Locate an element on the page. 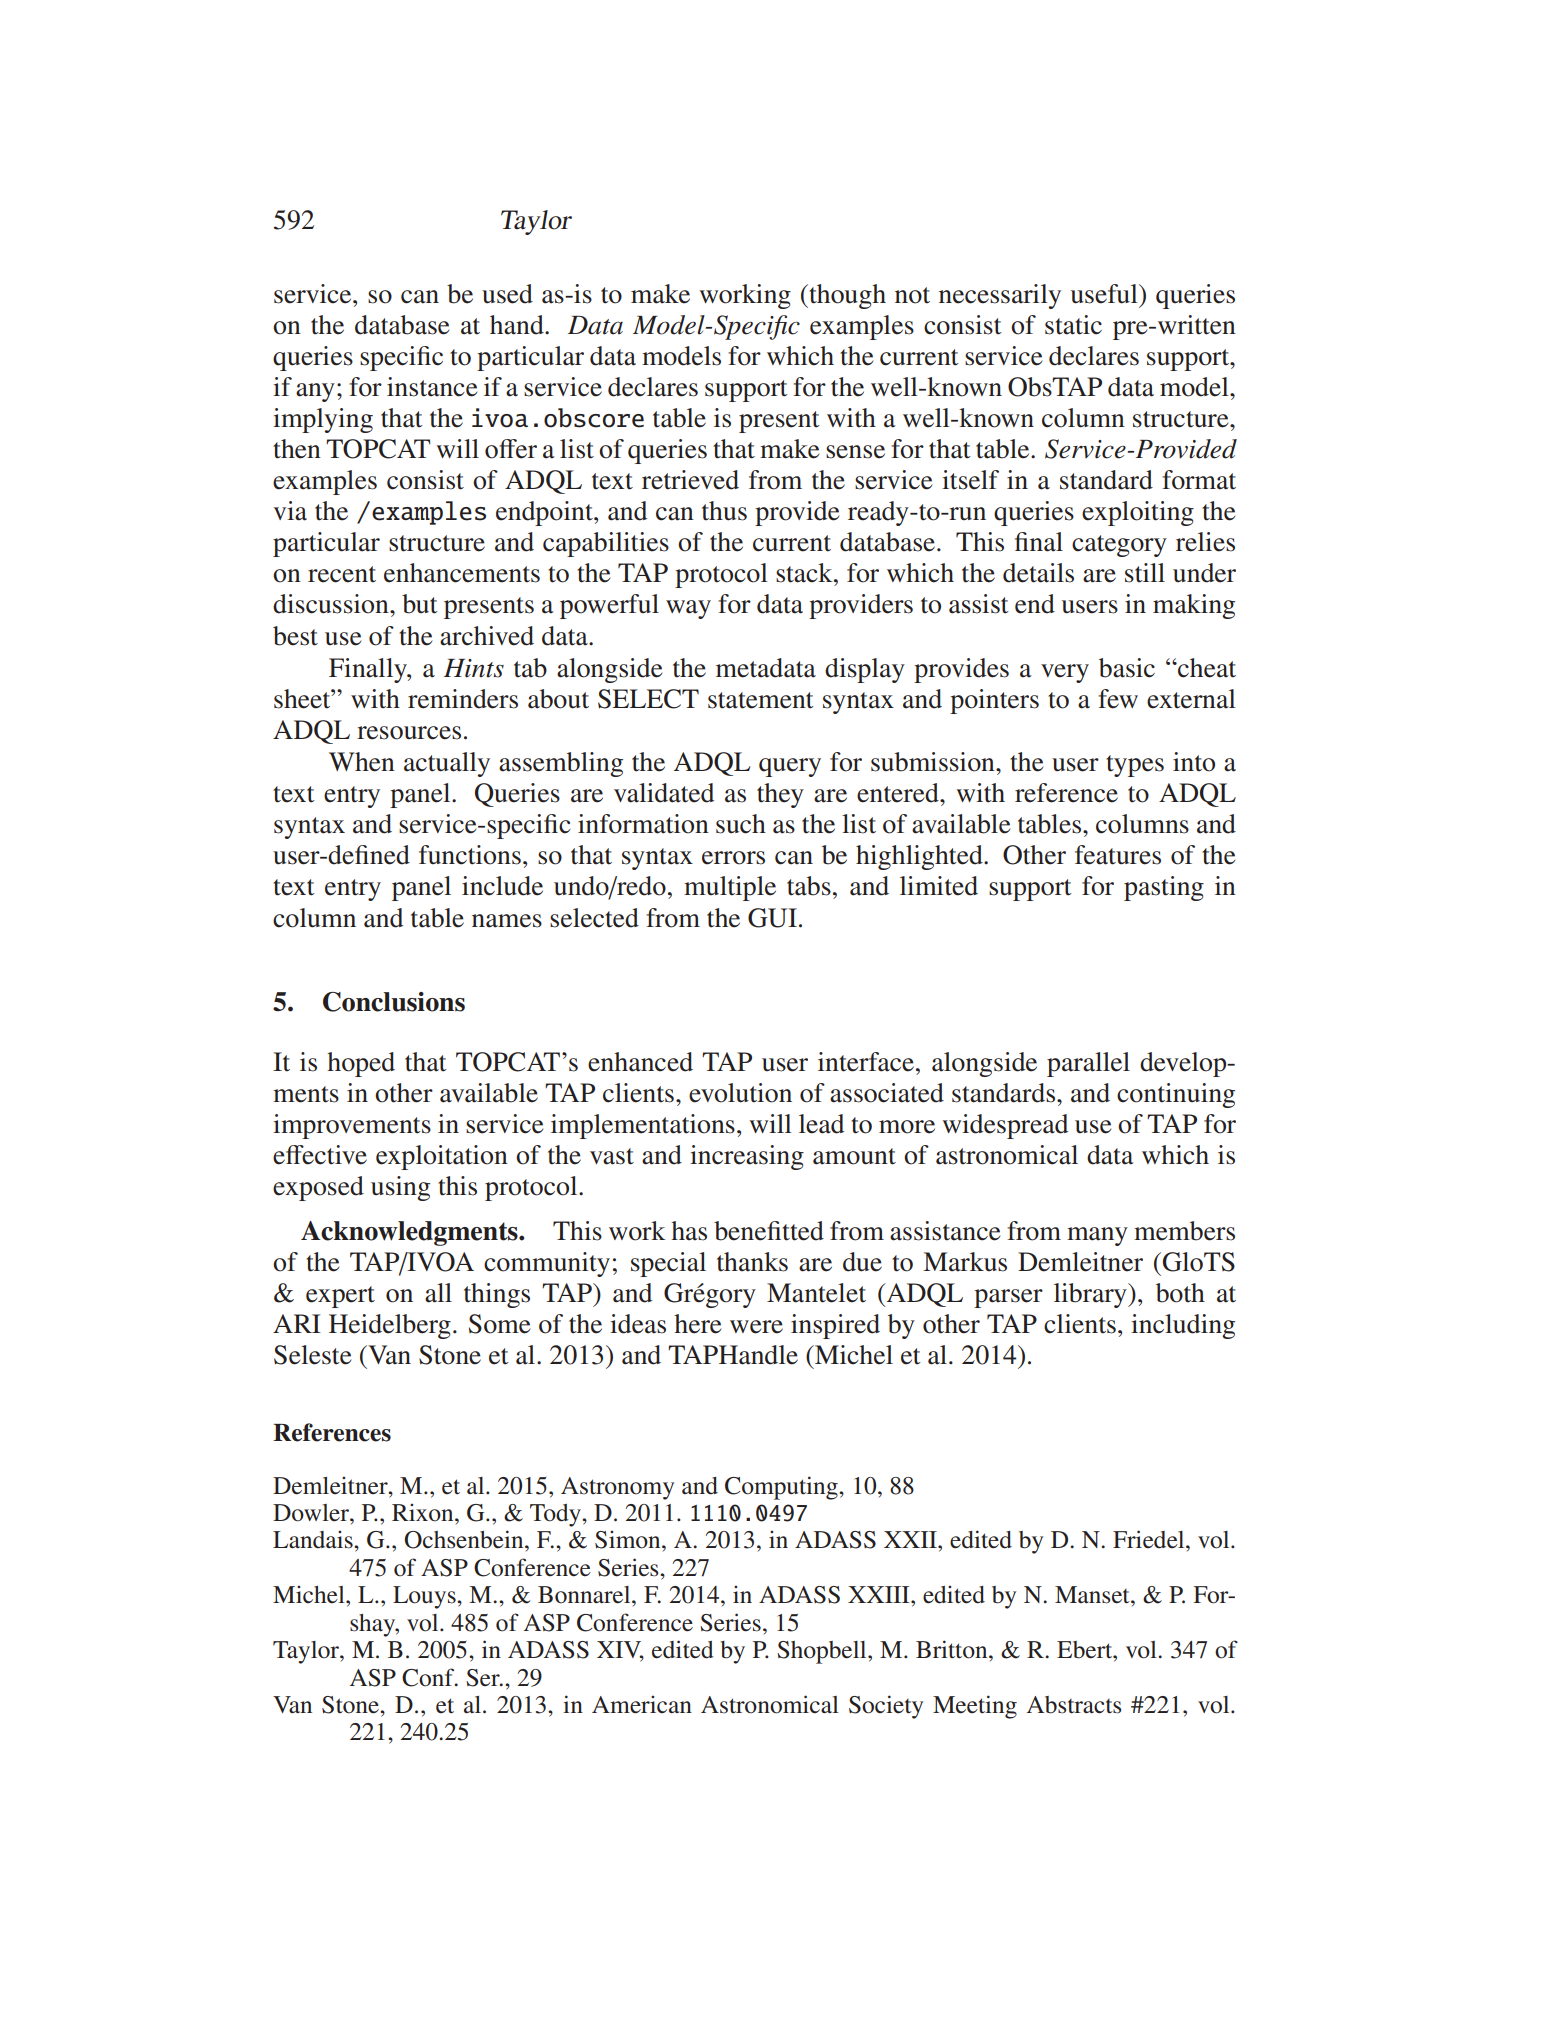  static is located at coordinates (1073, 325).
